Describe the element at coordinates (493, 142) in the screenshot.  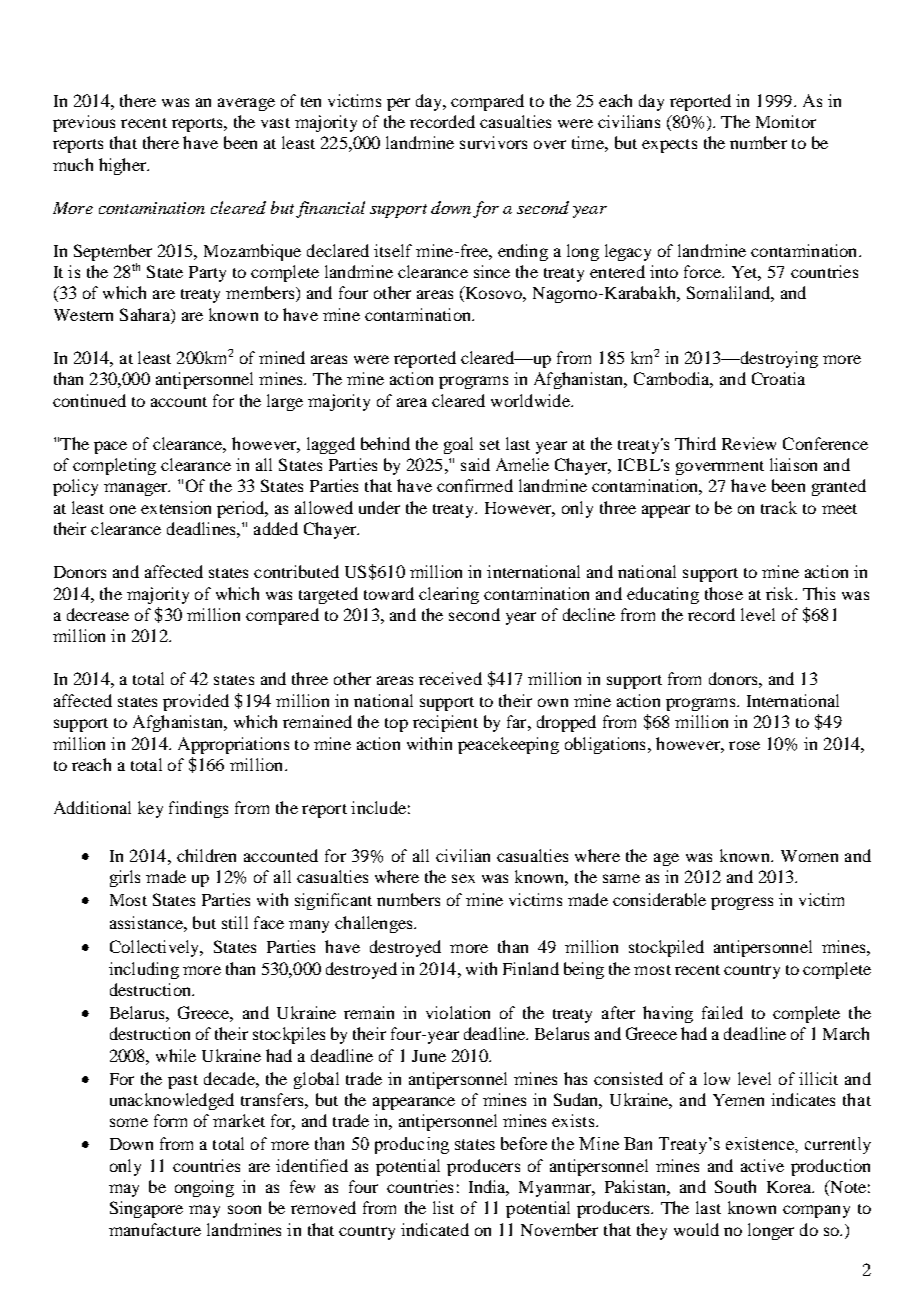
I see `survivors` at that location.
